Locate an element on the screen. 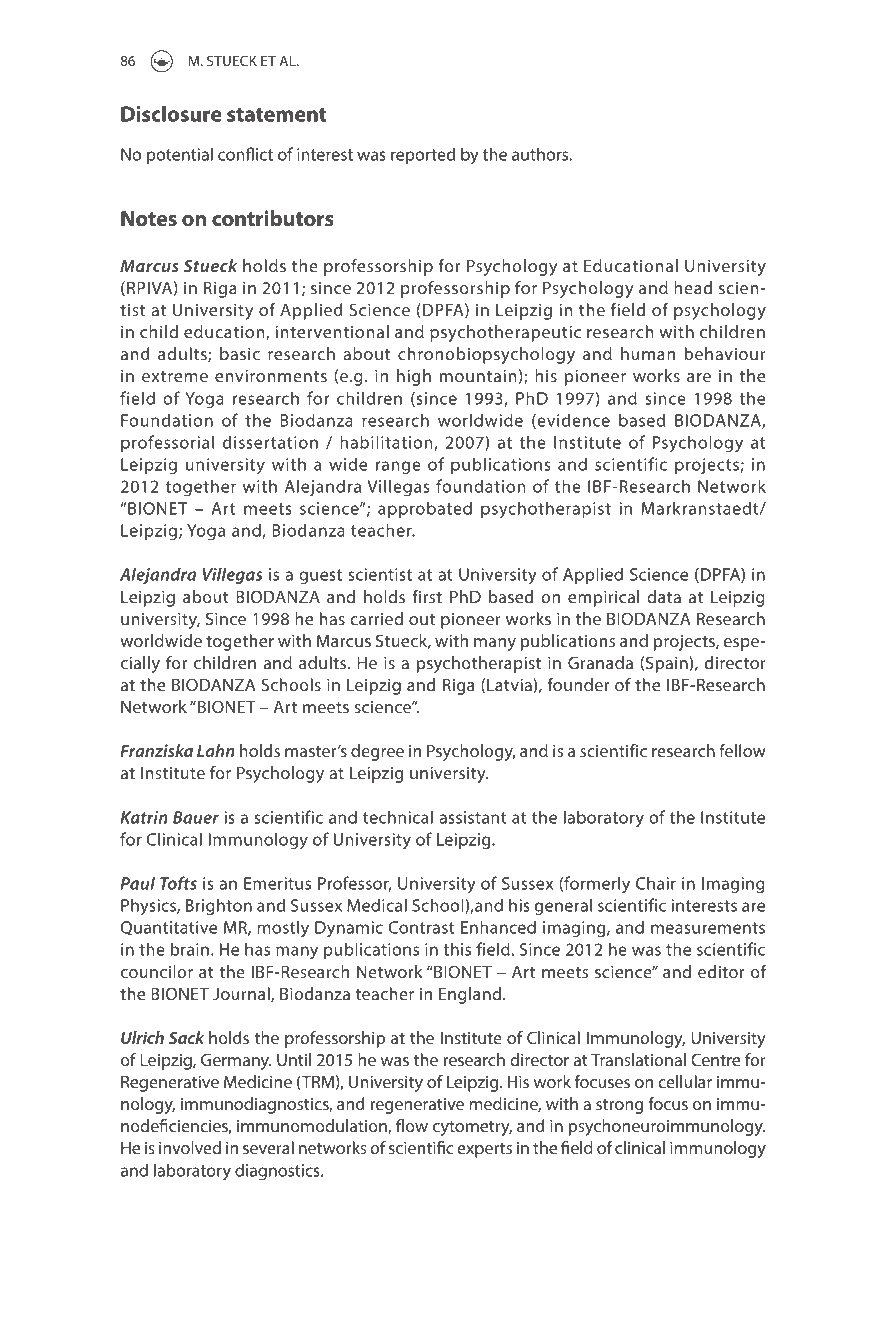 The height and width of the screenshot is (1330, 886). guest is located at coordinates (320, 577).
